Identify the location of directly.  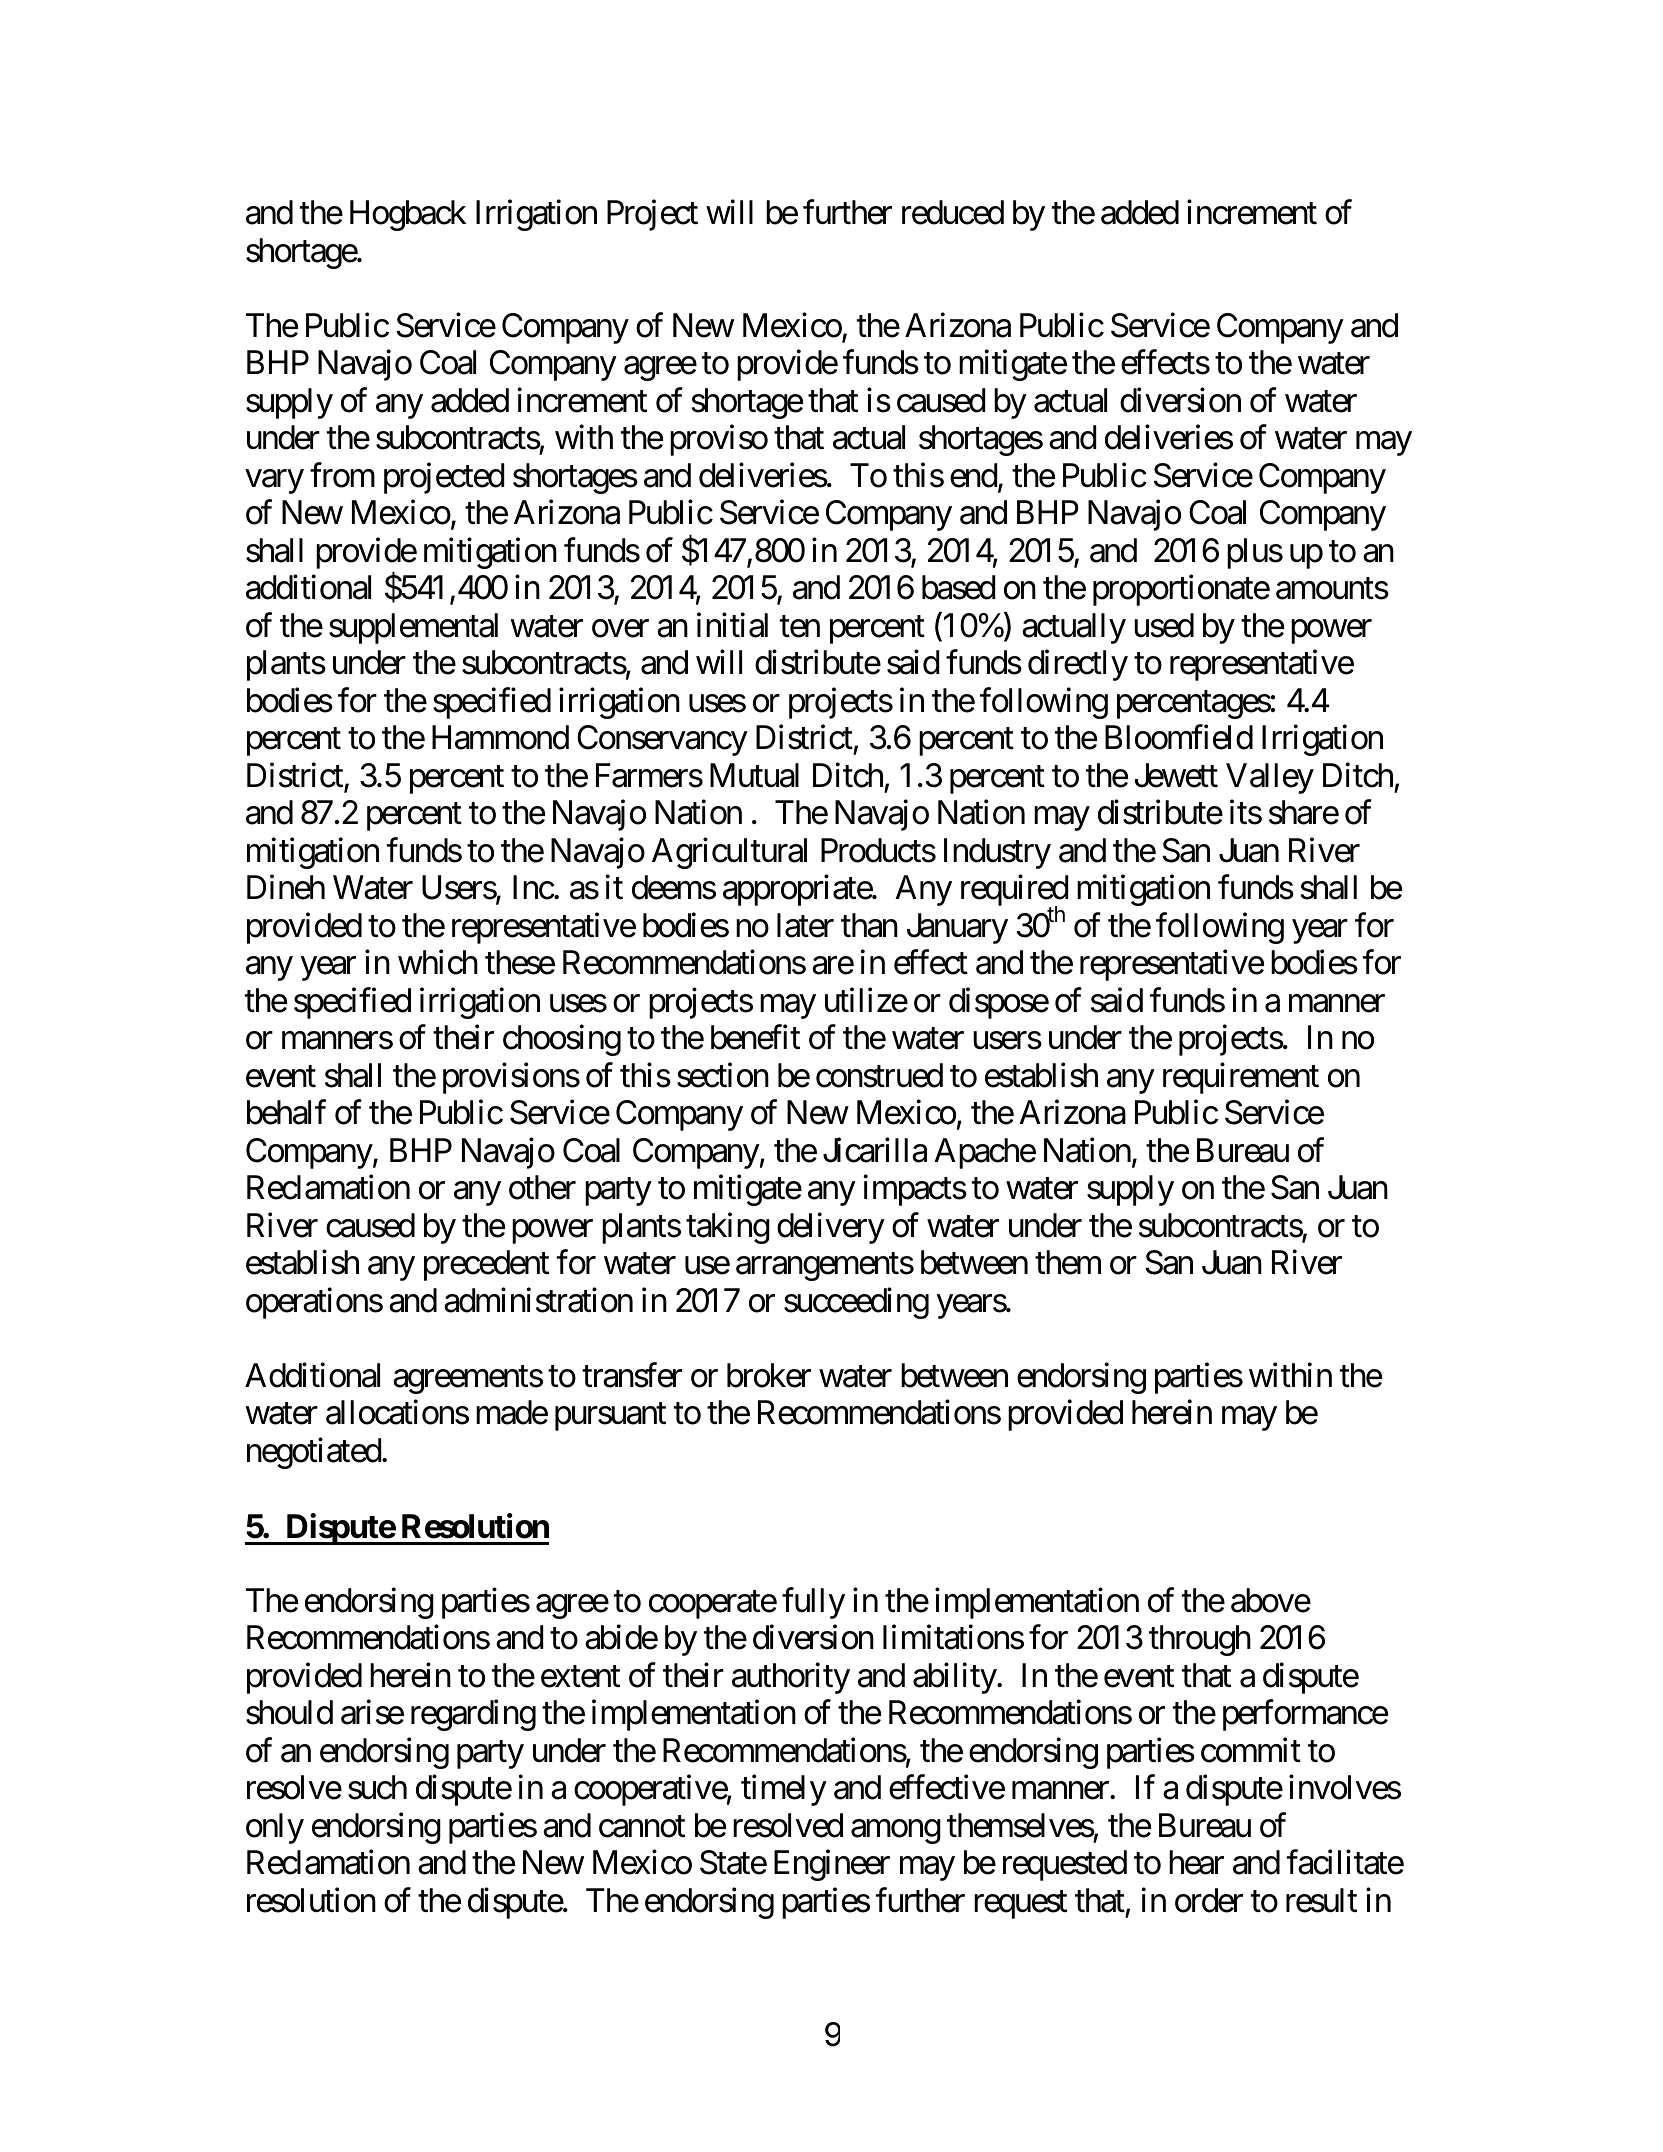
(1078, 665).
